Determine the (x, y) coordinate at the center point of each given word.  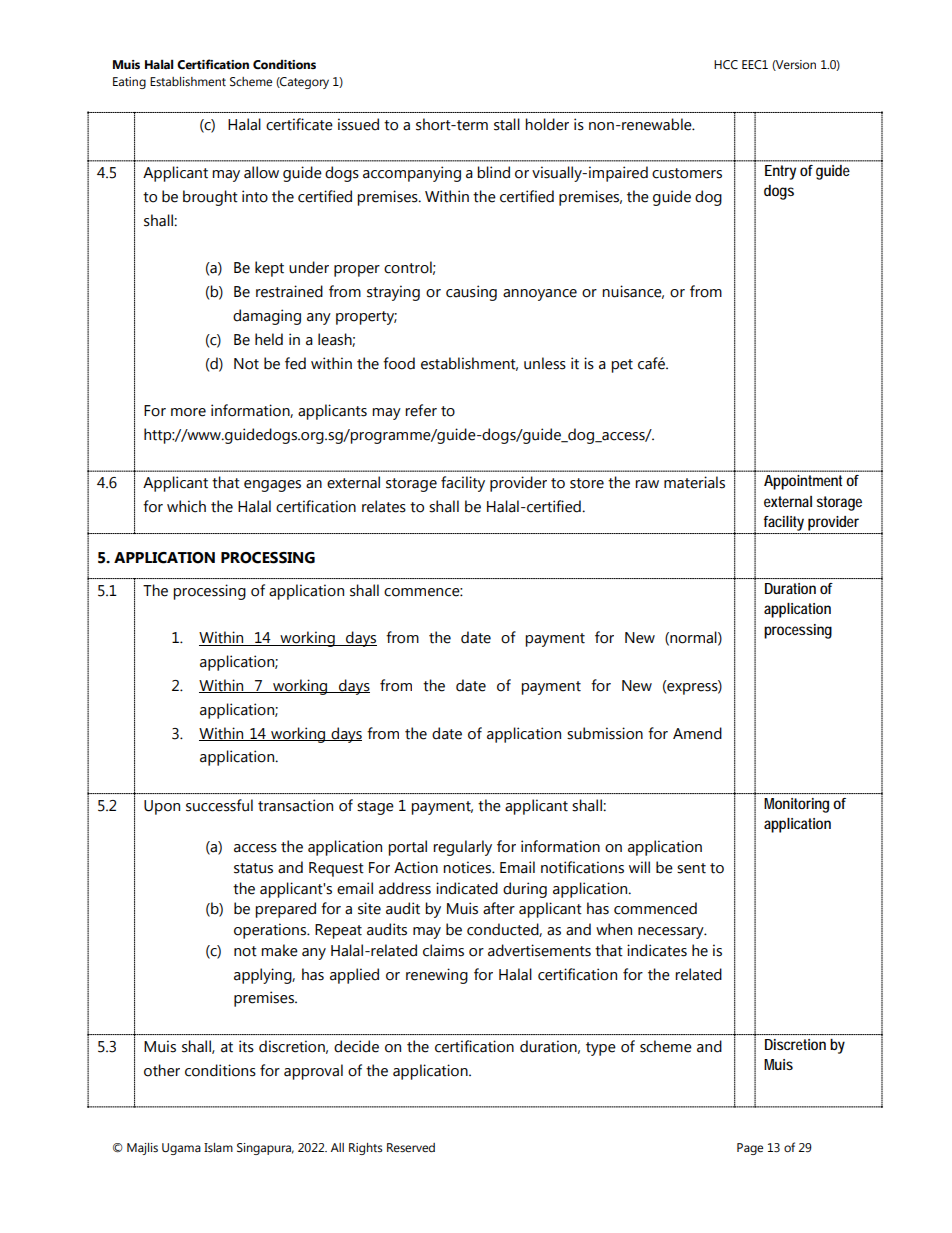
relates (384, 506)
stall (507, 124)
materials (694, 482)
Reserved (411, 1148)
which (186, 506)
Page (750, 1149)
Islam (218, 1147)
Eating (129, 83)
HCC (726, 65)
